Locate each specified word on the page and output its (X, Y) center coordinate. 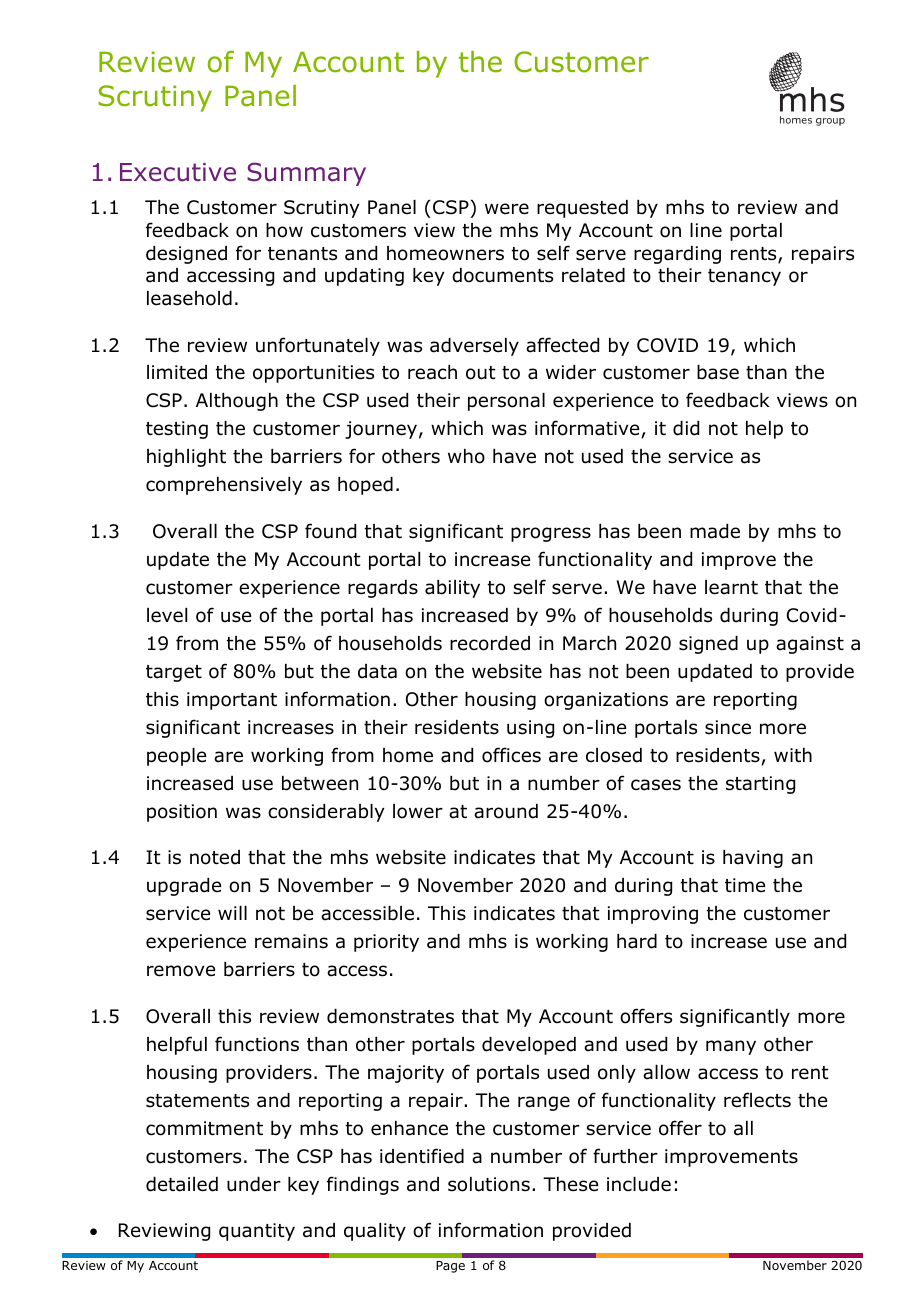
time (745, 885)
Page (450, 1267)
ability (452, 589)
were (507, 209)
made (715, 531)
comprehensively (224, 486)
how (284, 230)
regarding (677, 255)
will (232, 913)
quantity (257, 1232)
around (506, 811)
